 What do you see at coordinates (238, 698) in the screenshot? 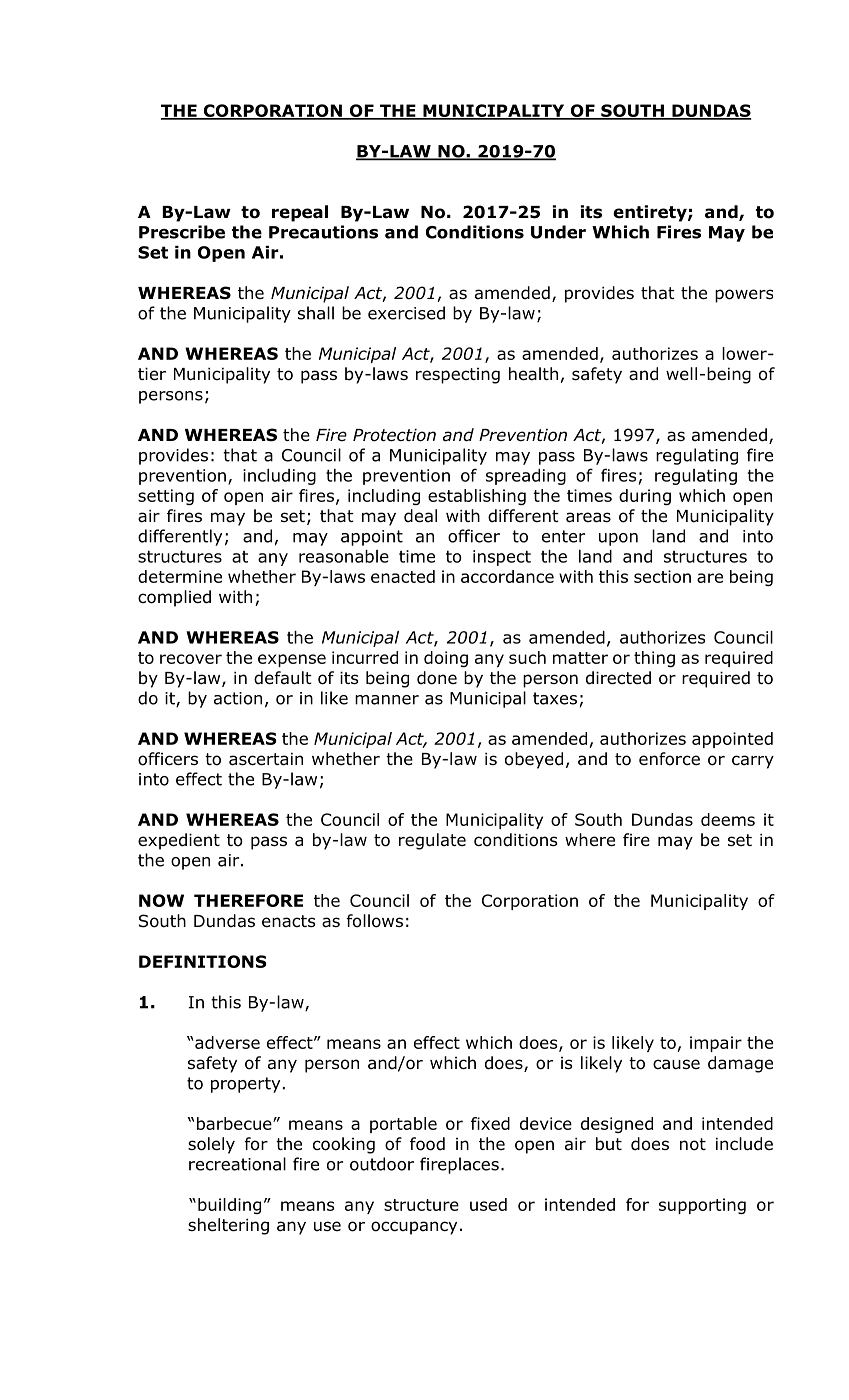
I see `action` at bounding box center [238, 698].
